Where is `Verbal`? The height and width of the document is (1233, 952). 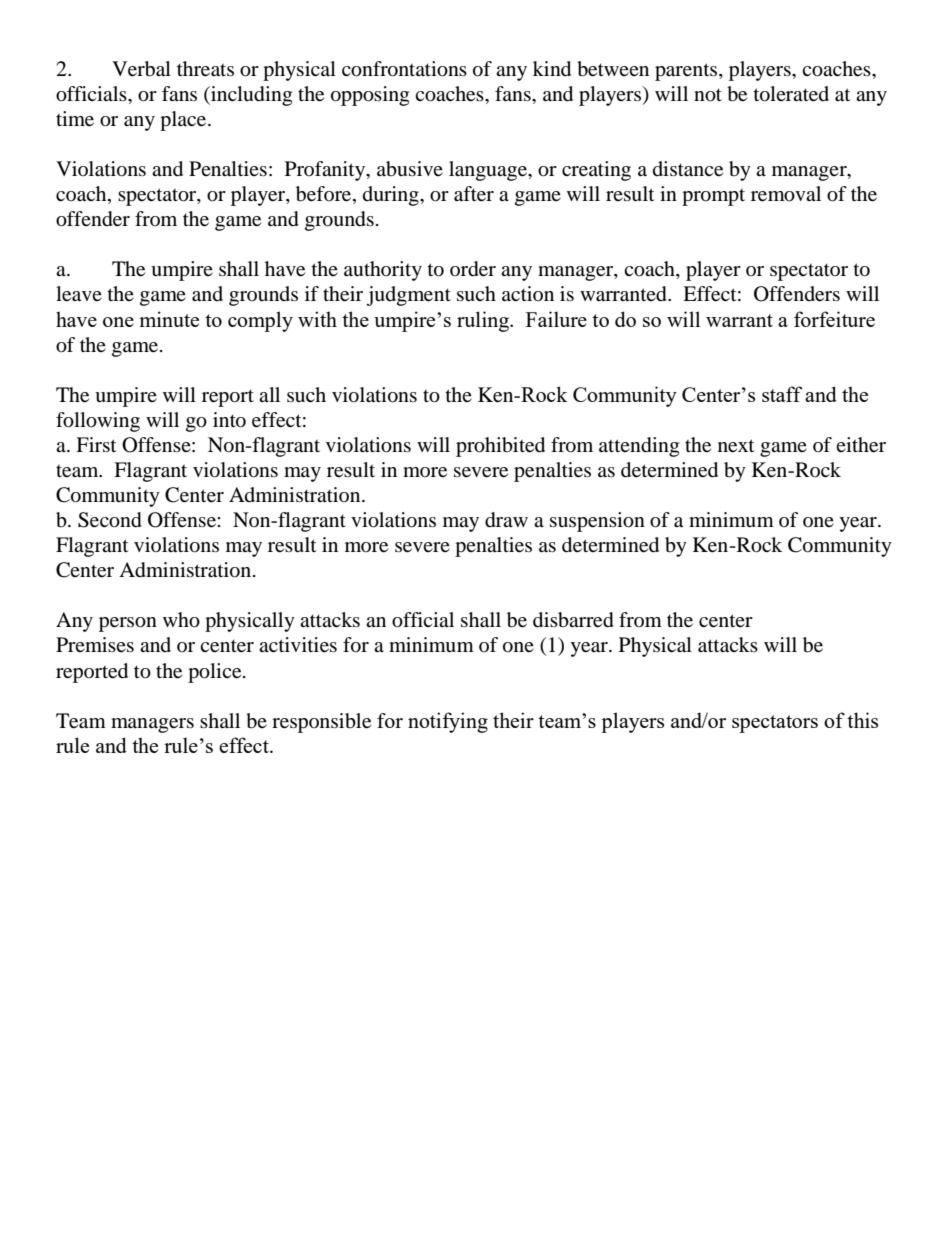 Verbal is located at coordinates (141, 69).
